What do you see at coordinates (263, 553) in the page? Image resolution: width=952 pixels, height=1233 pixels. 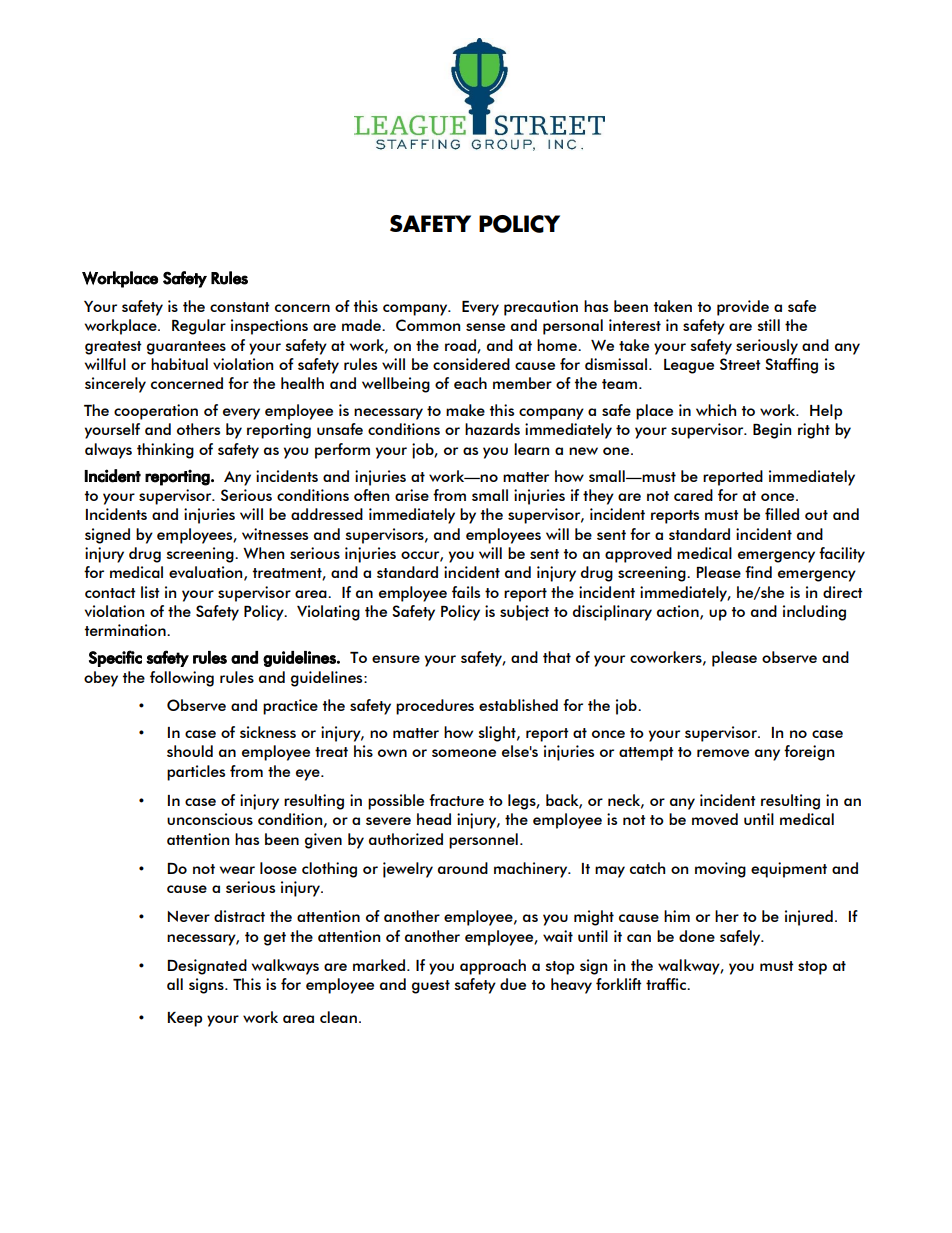 I see `When` at bounding box center [263, 553].
